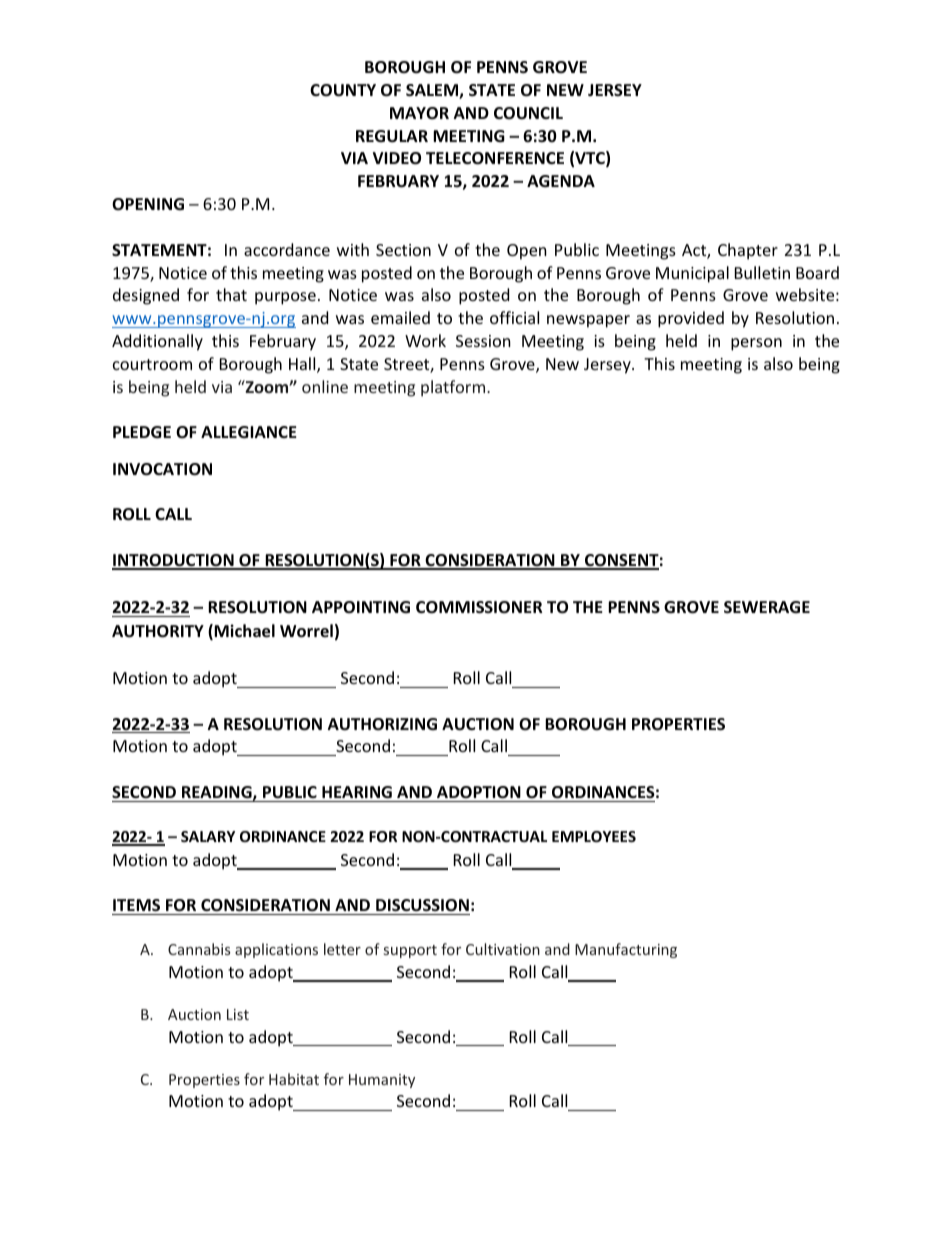 The image size is (952, 1233). Describe the element at coordinates (767, 607) in the screenshot. I see `SEWERAGE` at that location.
